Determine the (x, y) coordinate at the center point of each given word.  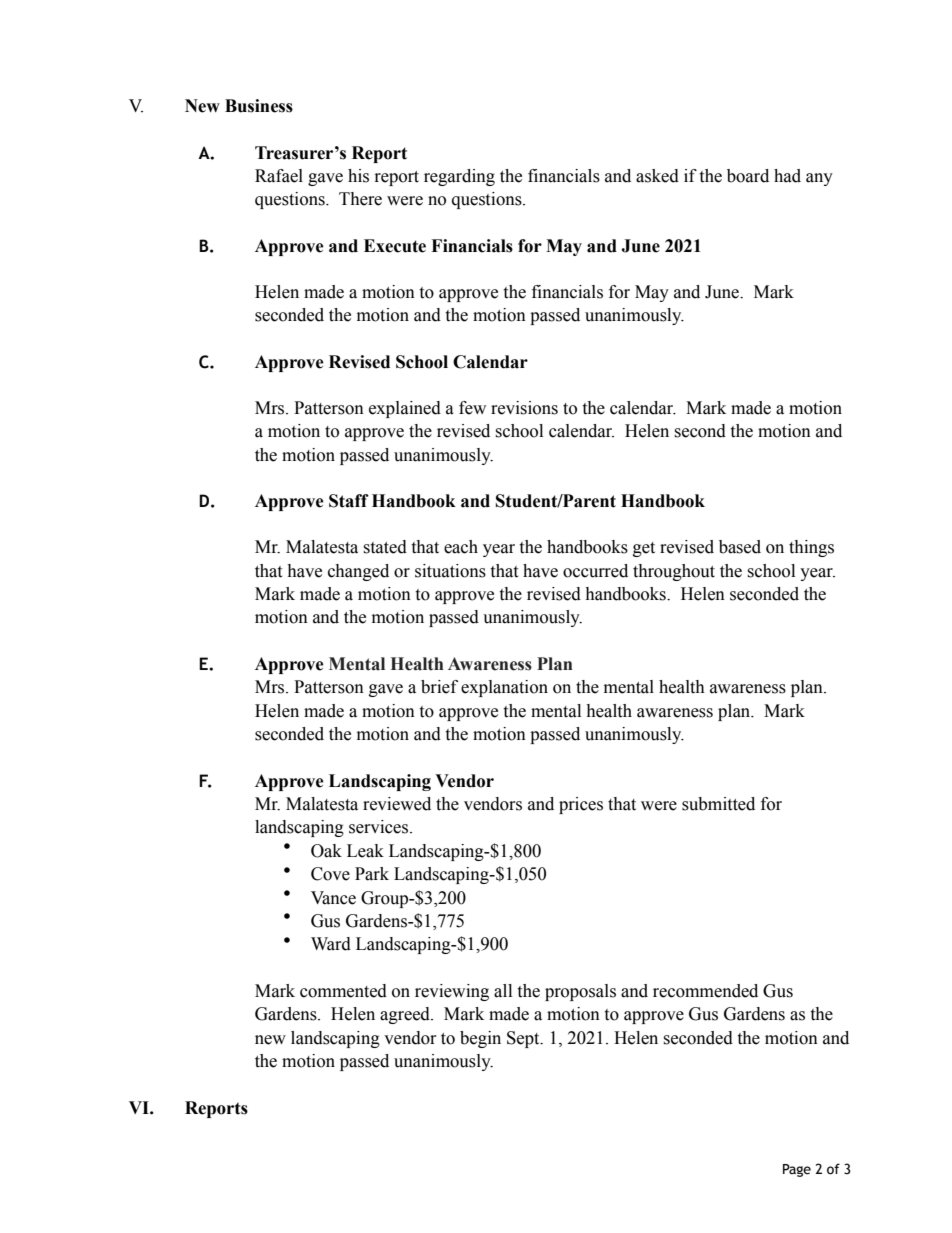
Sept (524, 1039)
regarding (459, 177)
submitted (718, 804)
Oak (326, 851)
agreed (406, 1015)
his (358, 176)
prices (581, 805)
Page (797, 1170)
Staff (349, 501)
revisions (524, 408)
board (748, 176)
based (740, 547)
